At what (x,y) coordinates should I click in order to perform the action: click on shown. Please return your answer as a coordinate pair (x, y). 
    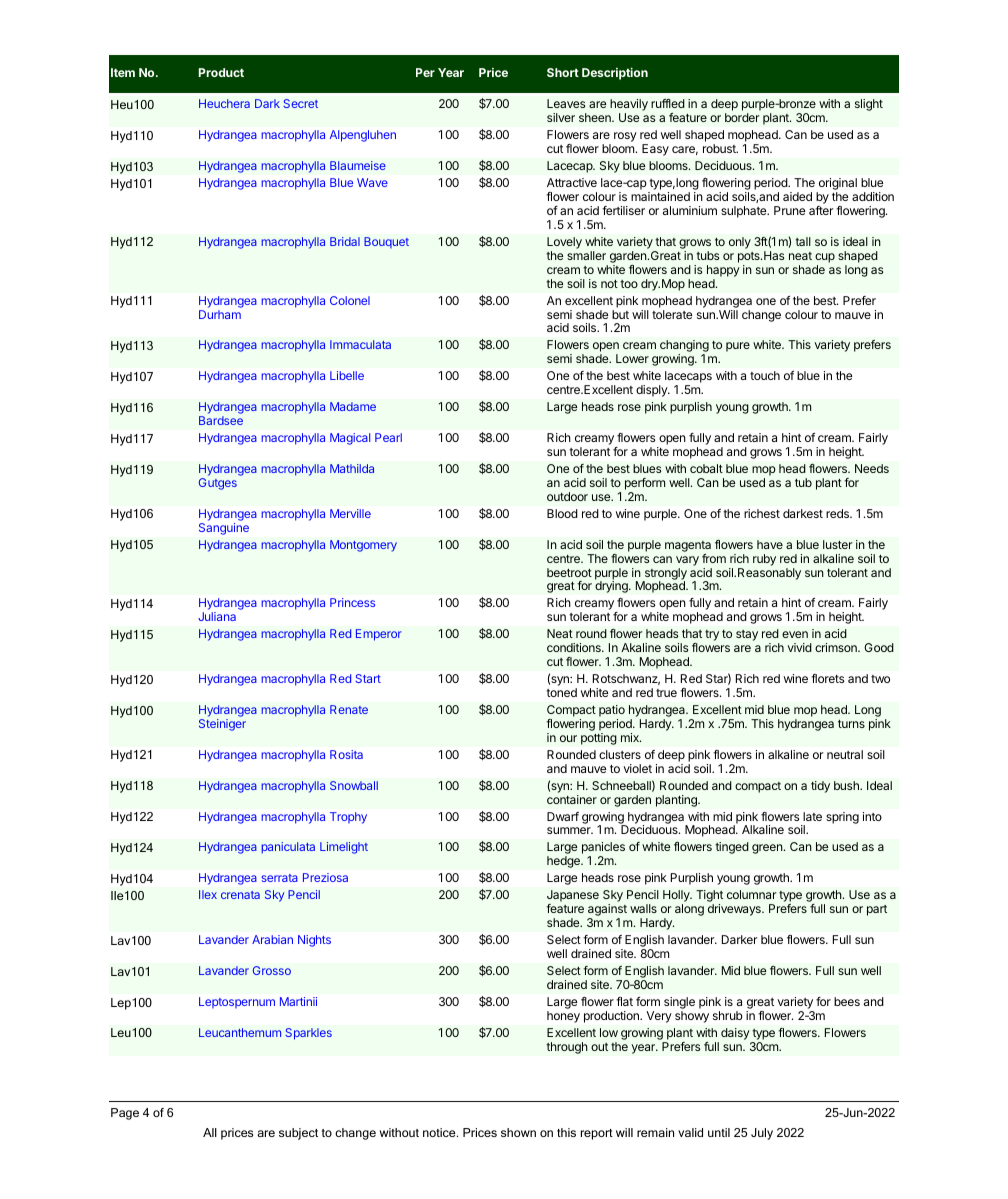
    Looking at the image, I should click on (518, 1132).
